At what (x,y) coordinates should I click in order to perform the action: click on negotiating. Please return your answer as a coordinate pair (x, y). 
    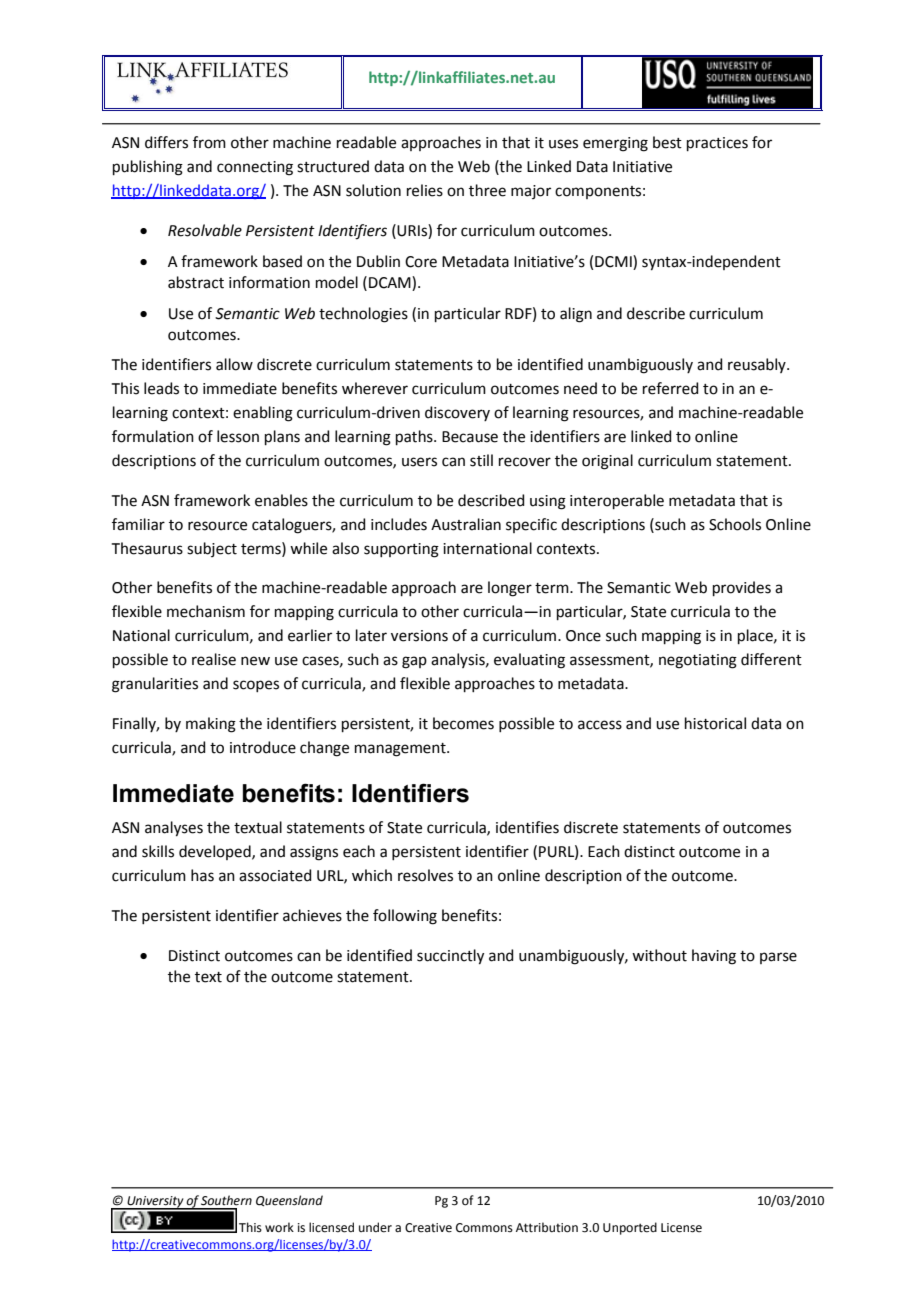
    Looking at the image, I should click on (698, 661).
